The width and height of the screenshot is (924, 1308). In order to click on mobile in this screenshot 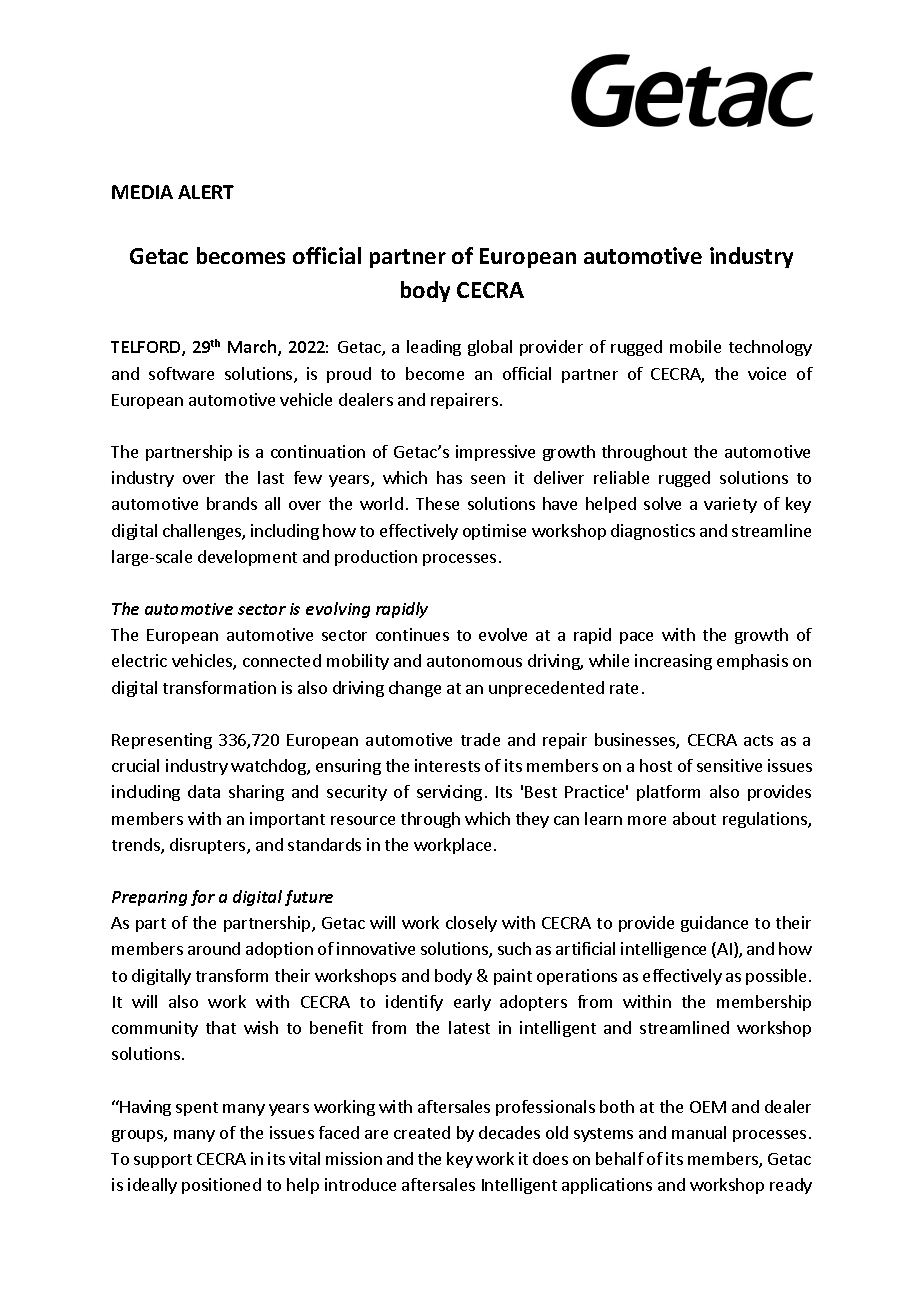, I will do `click(695, 346)`.
